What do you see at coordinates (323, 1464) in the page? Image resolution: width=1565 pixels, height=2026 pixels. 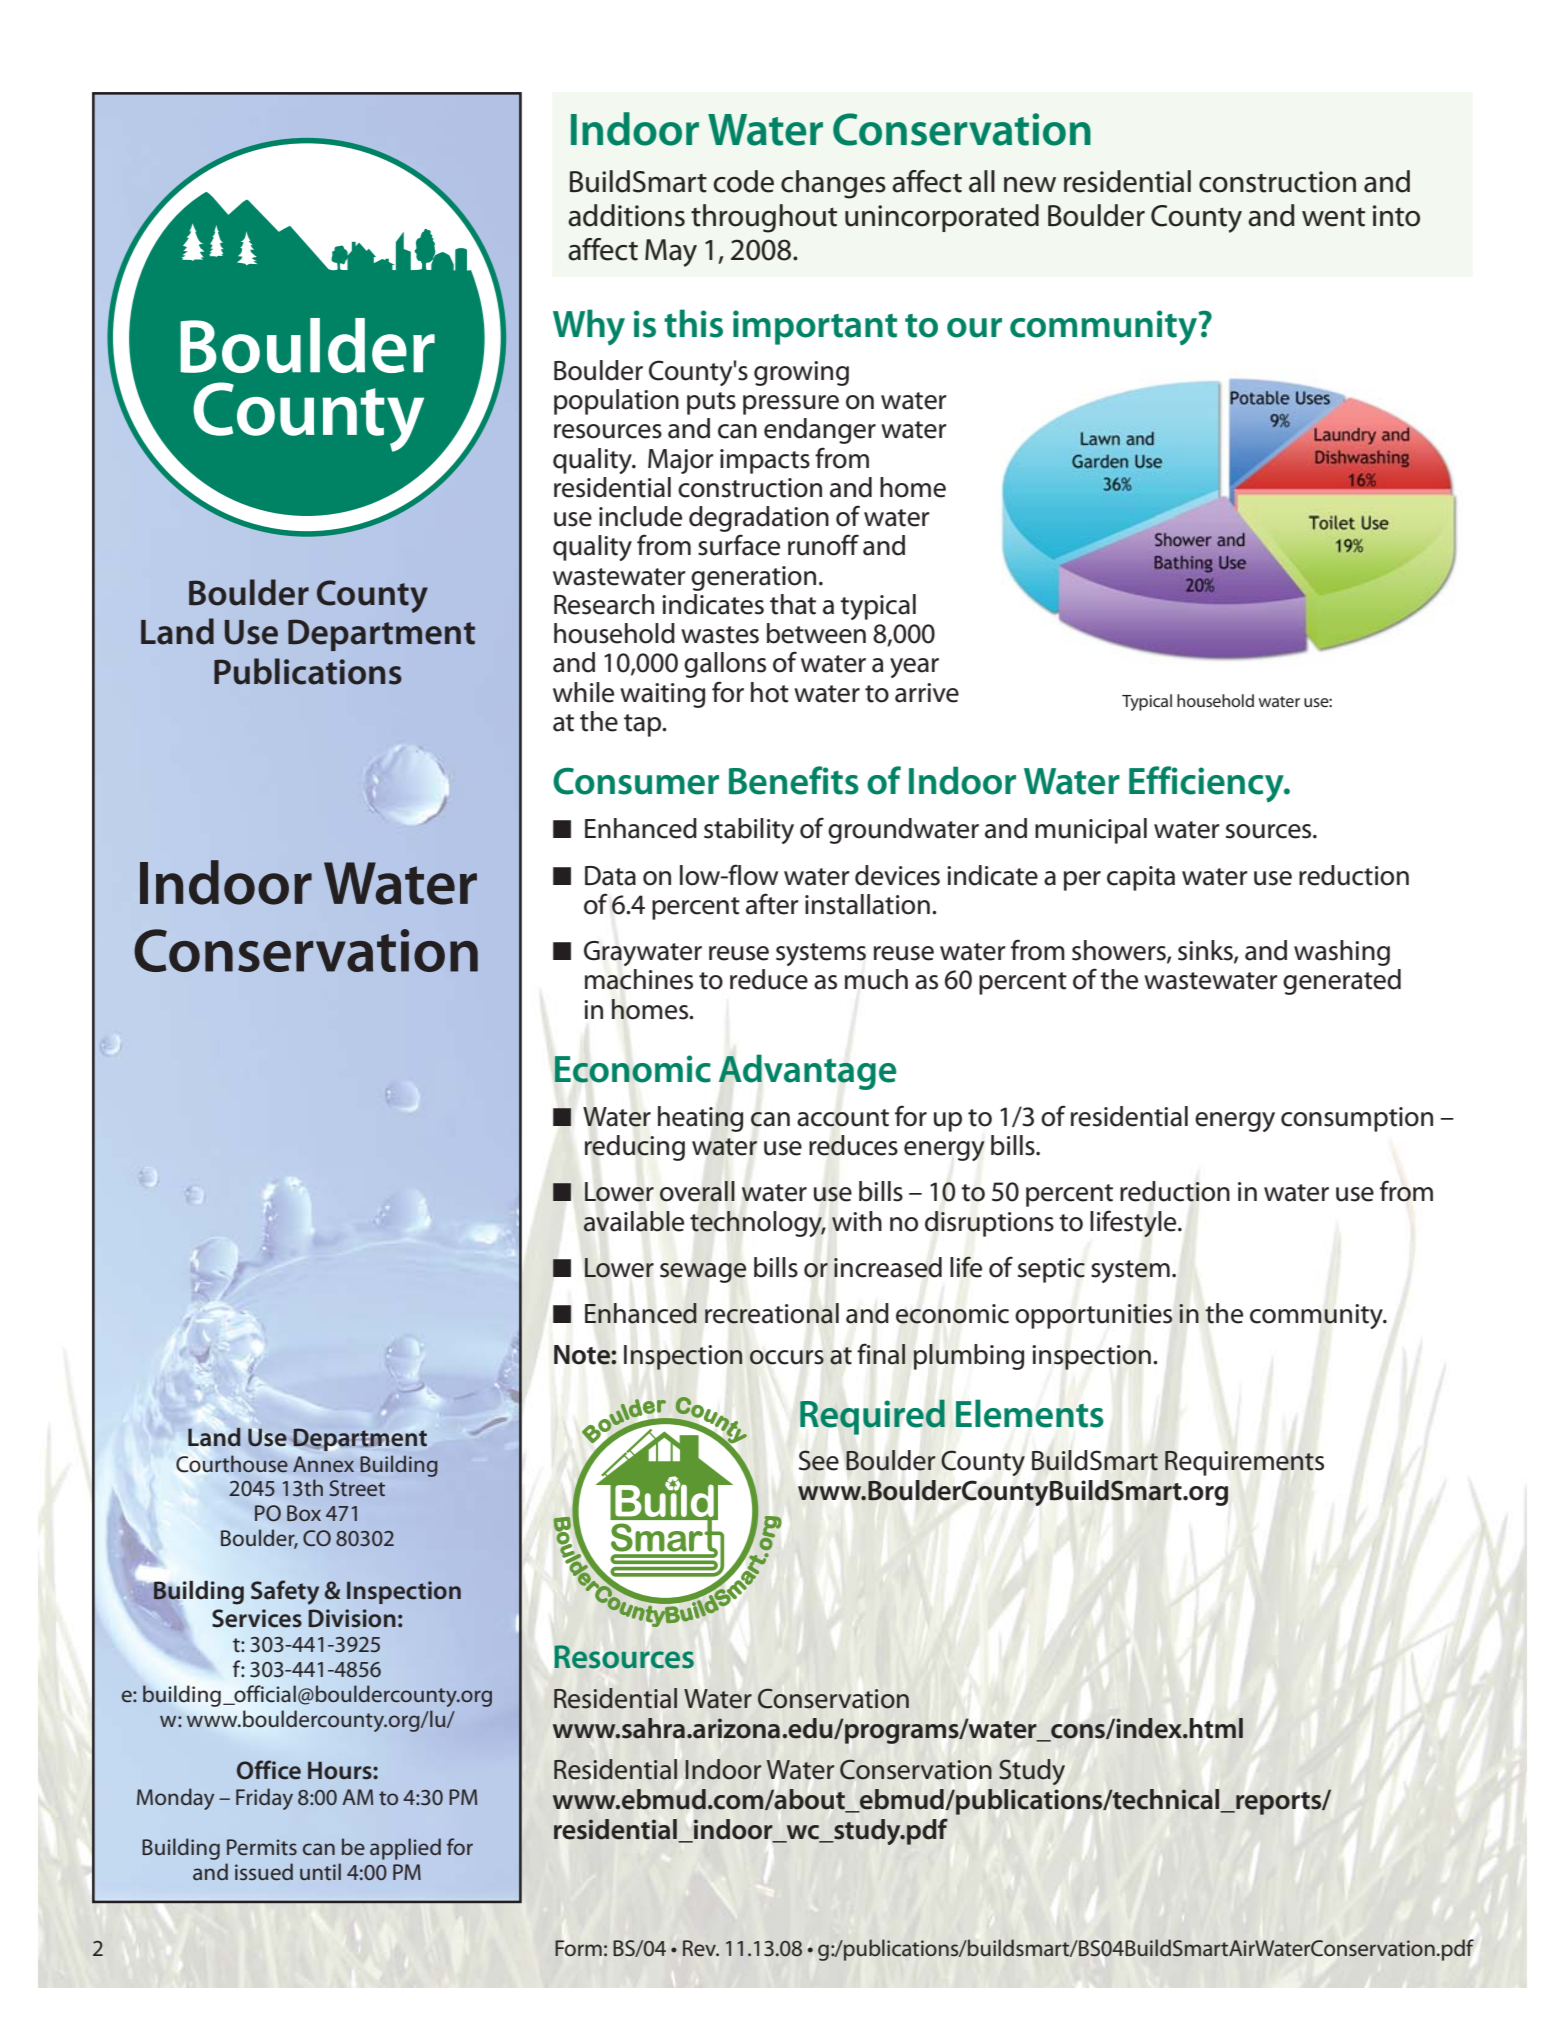 I see `Annex` at bounding box center [323, 1464].
